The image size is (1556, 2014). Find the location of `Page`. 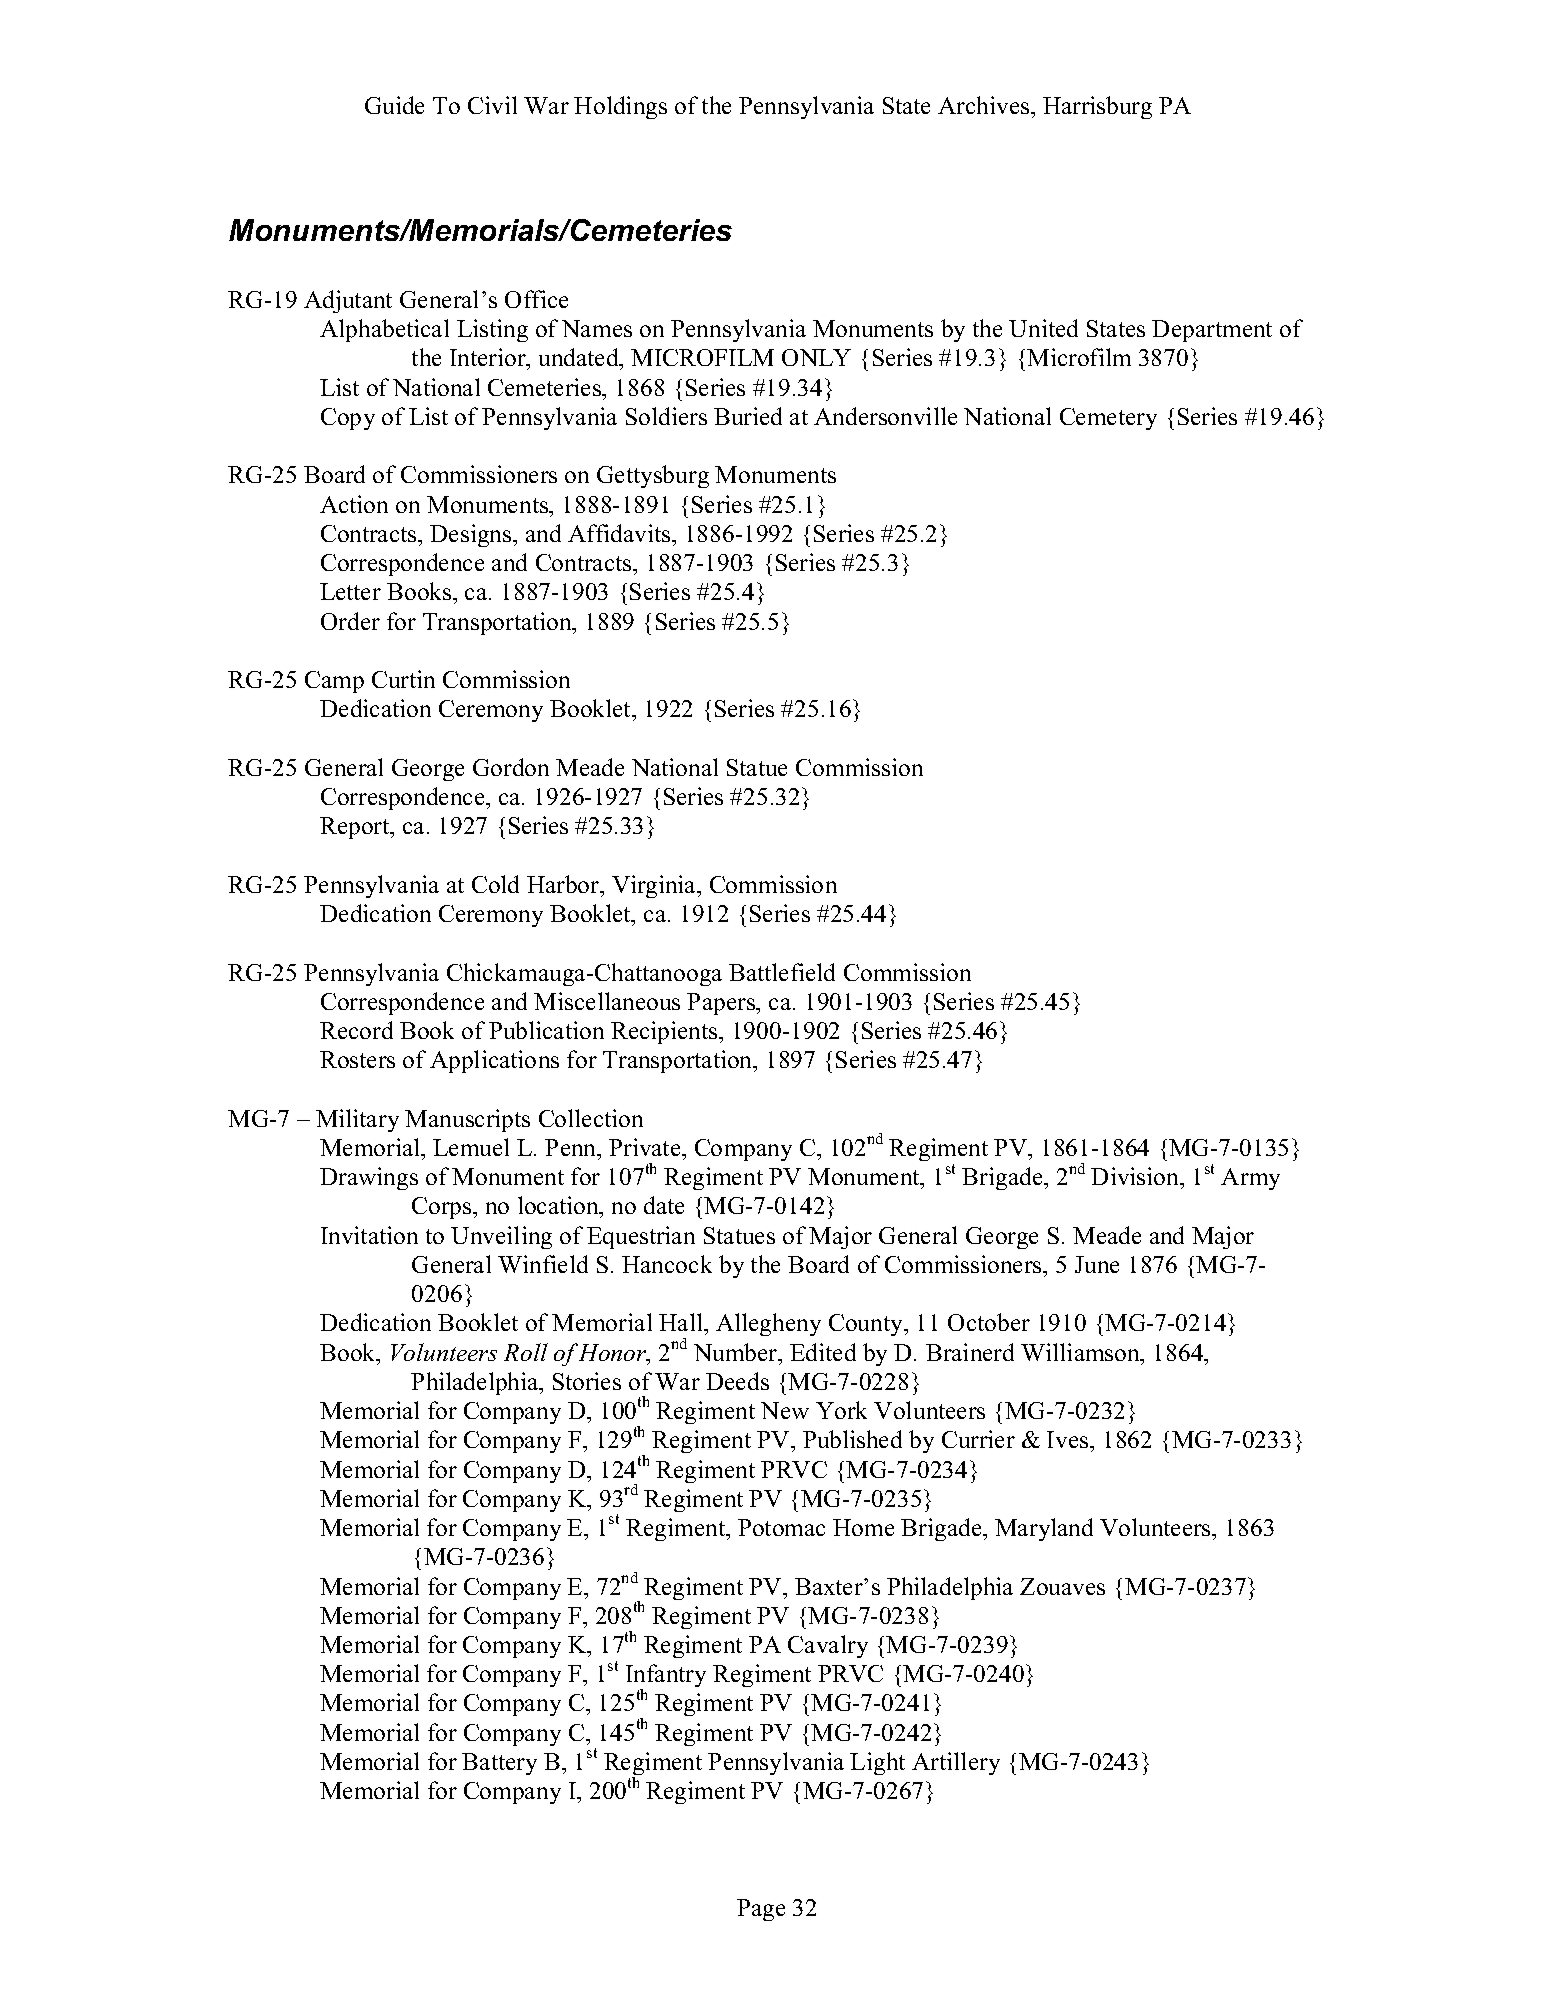

Page is located at coordinates (761, 1910).
